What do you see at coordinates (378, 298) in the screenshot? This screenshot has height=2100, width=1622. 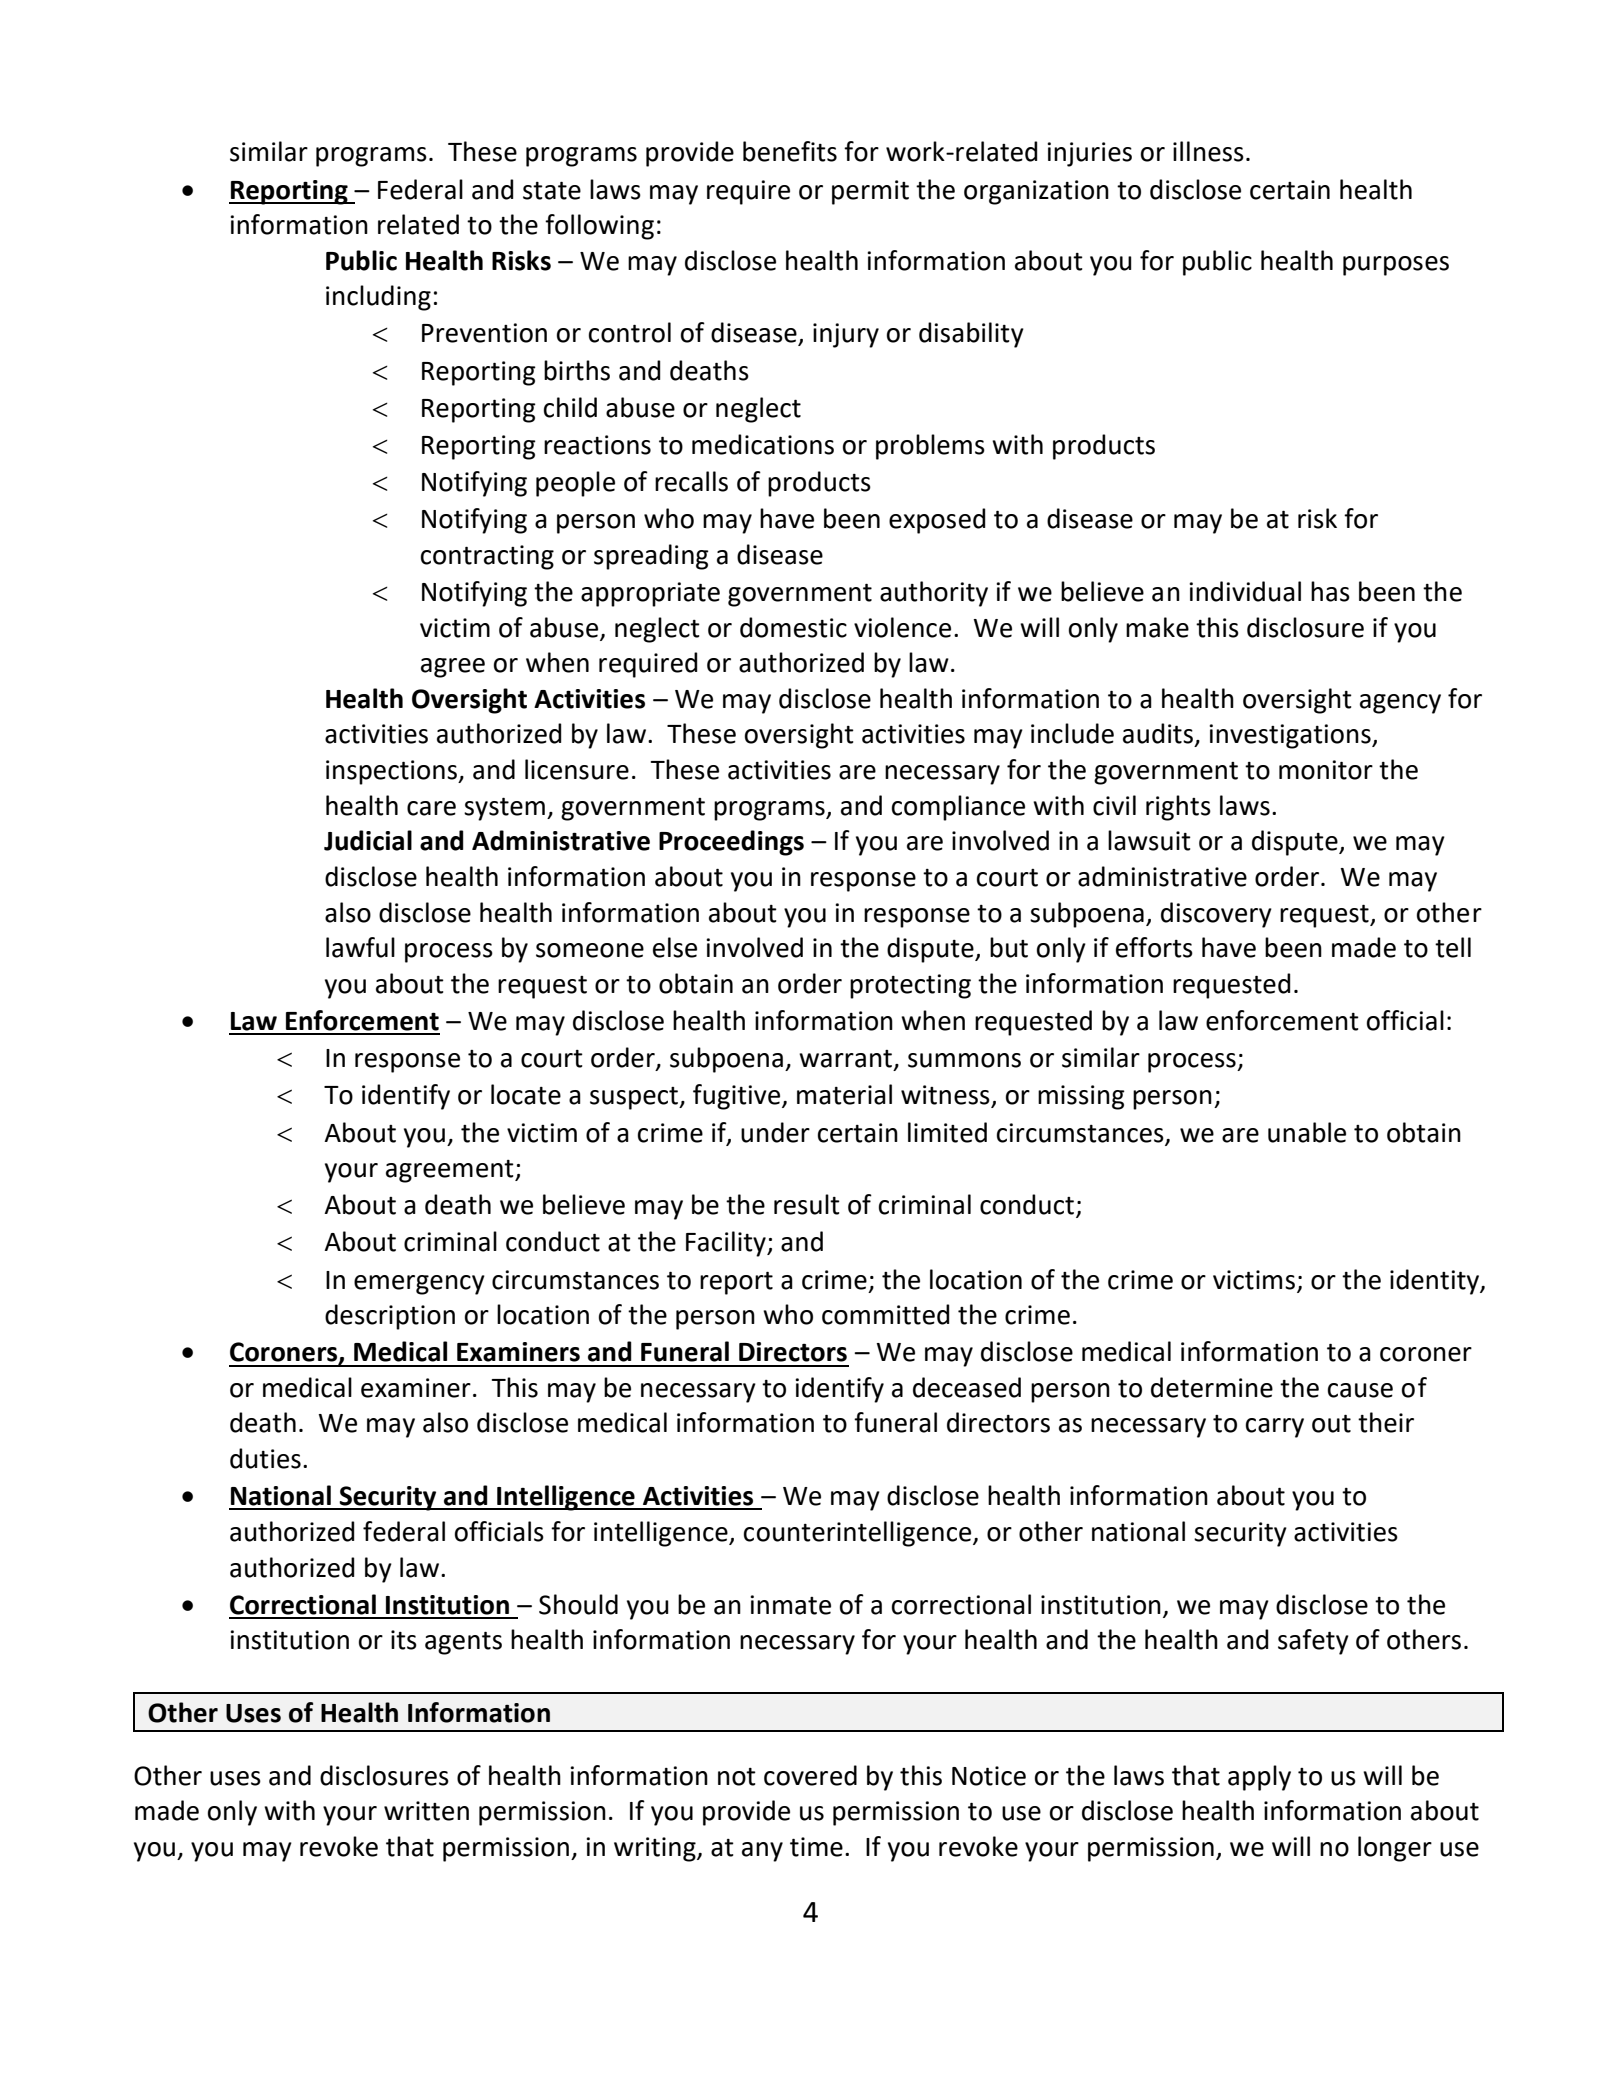 I see `including` at bounding box center [378, 298].
